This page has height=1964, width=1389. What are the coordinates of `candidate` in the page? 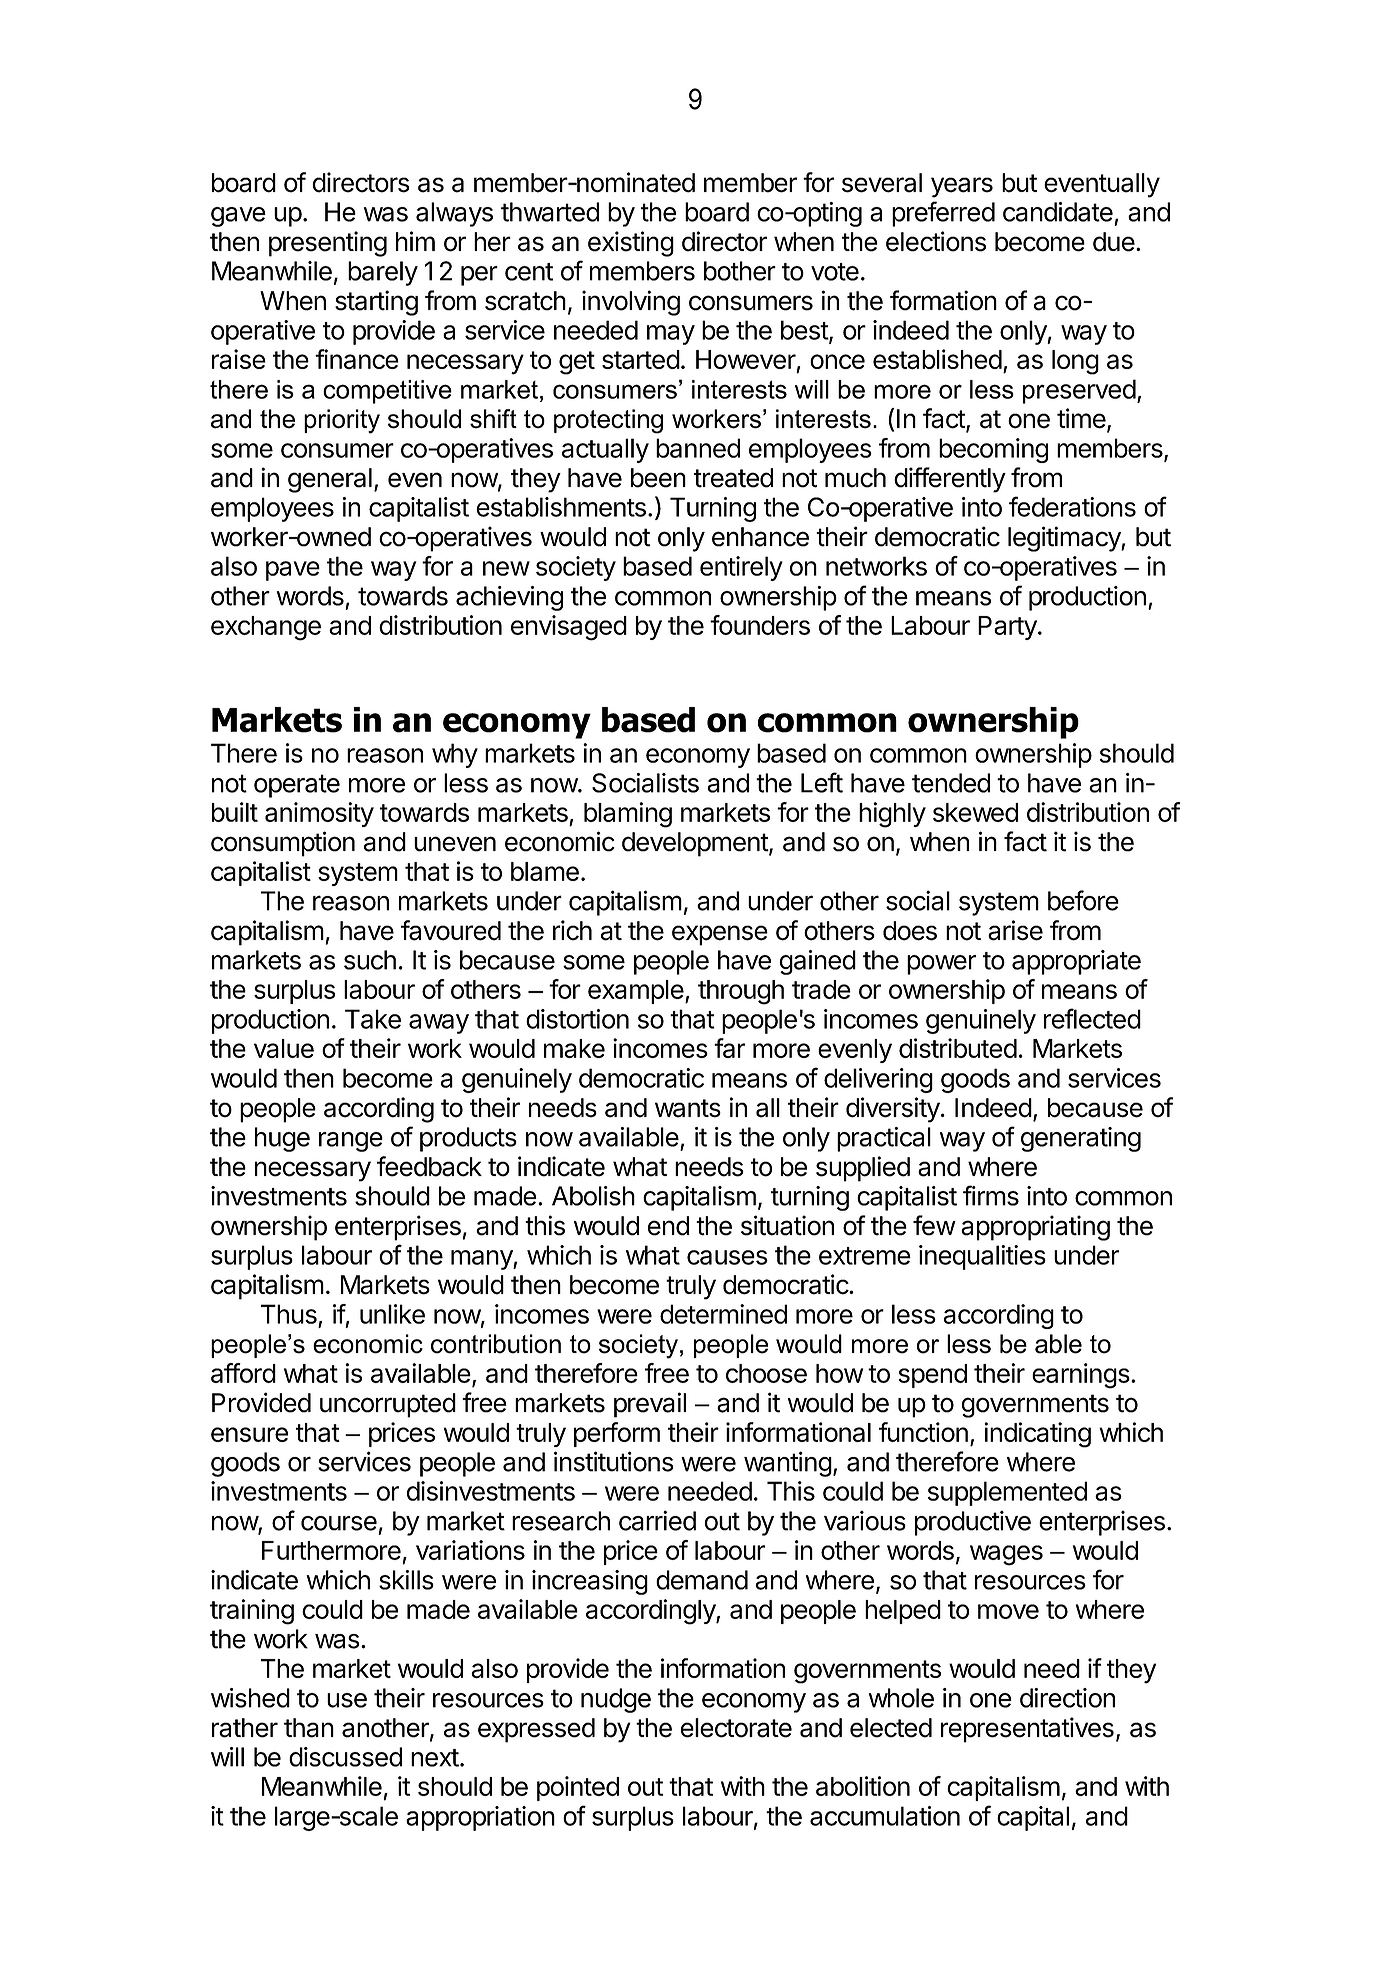 It's located at (1058, 212).
